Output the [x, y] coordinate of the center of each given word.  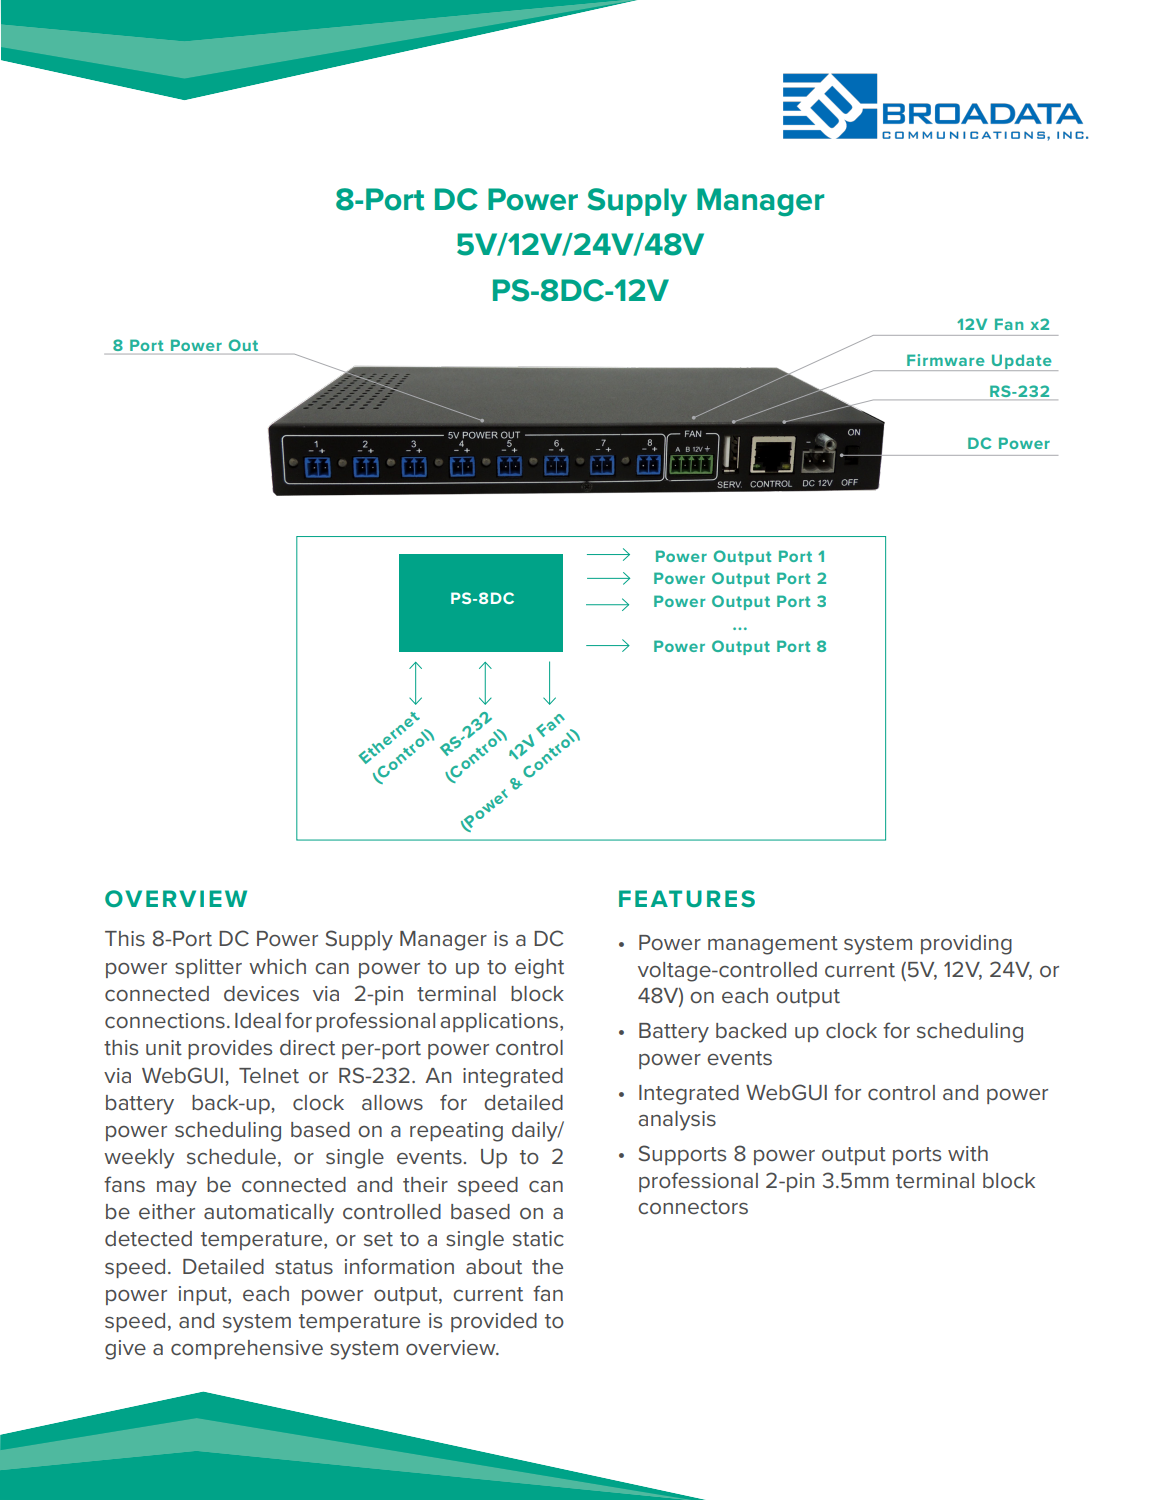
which [277, 966]
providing [966, 945]
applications [500, 1022]
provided [494, 1322]
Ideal [258, 1020]
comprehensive [247, 1349]
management [773, 945]
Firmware [946, 360]
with [968, 1153]
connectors [693, 1207]
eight [539, 969]
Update [1022, 362]
